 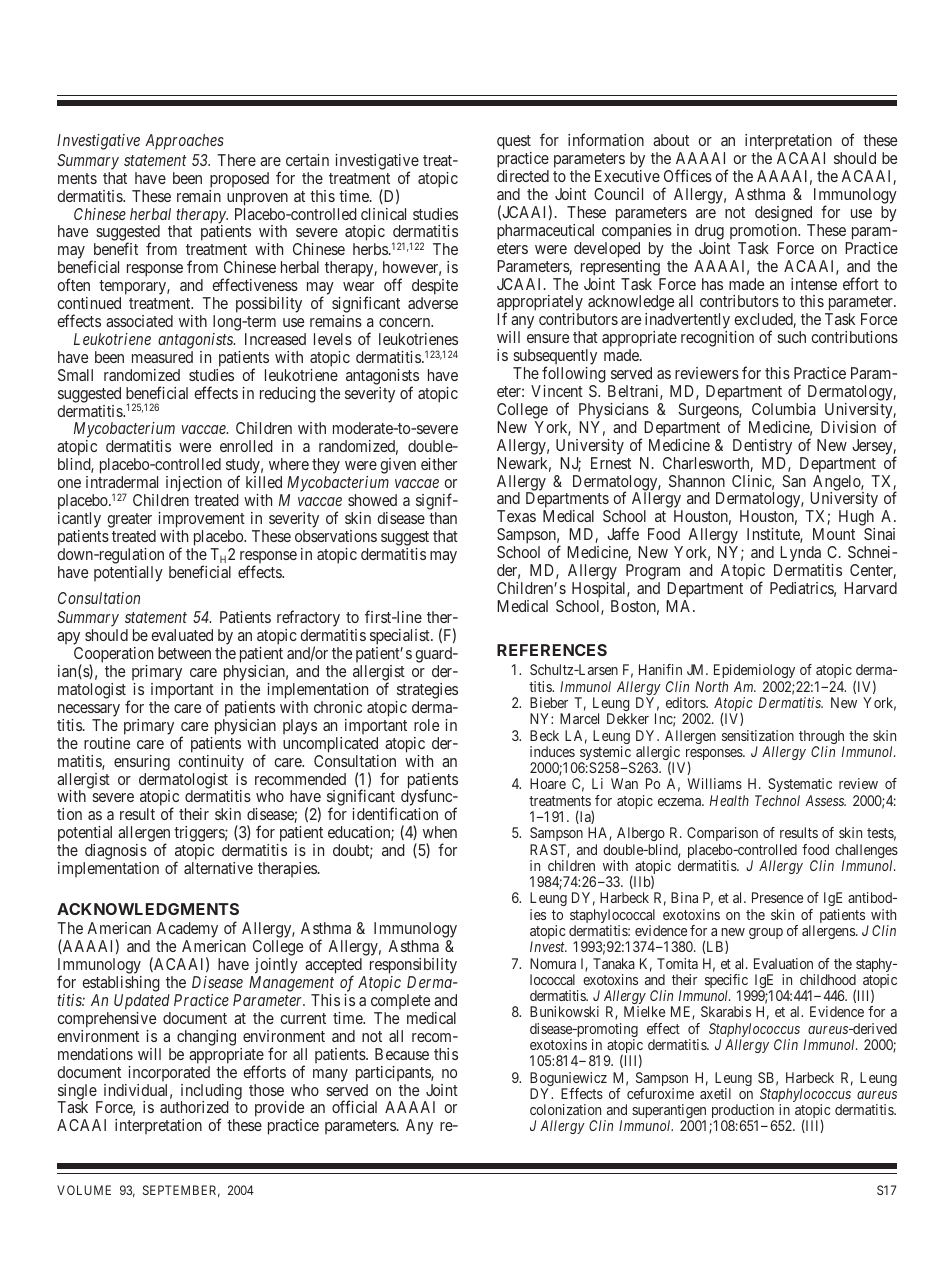 I want to click on Approaches, so click(x=184, y=142).
